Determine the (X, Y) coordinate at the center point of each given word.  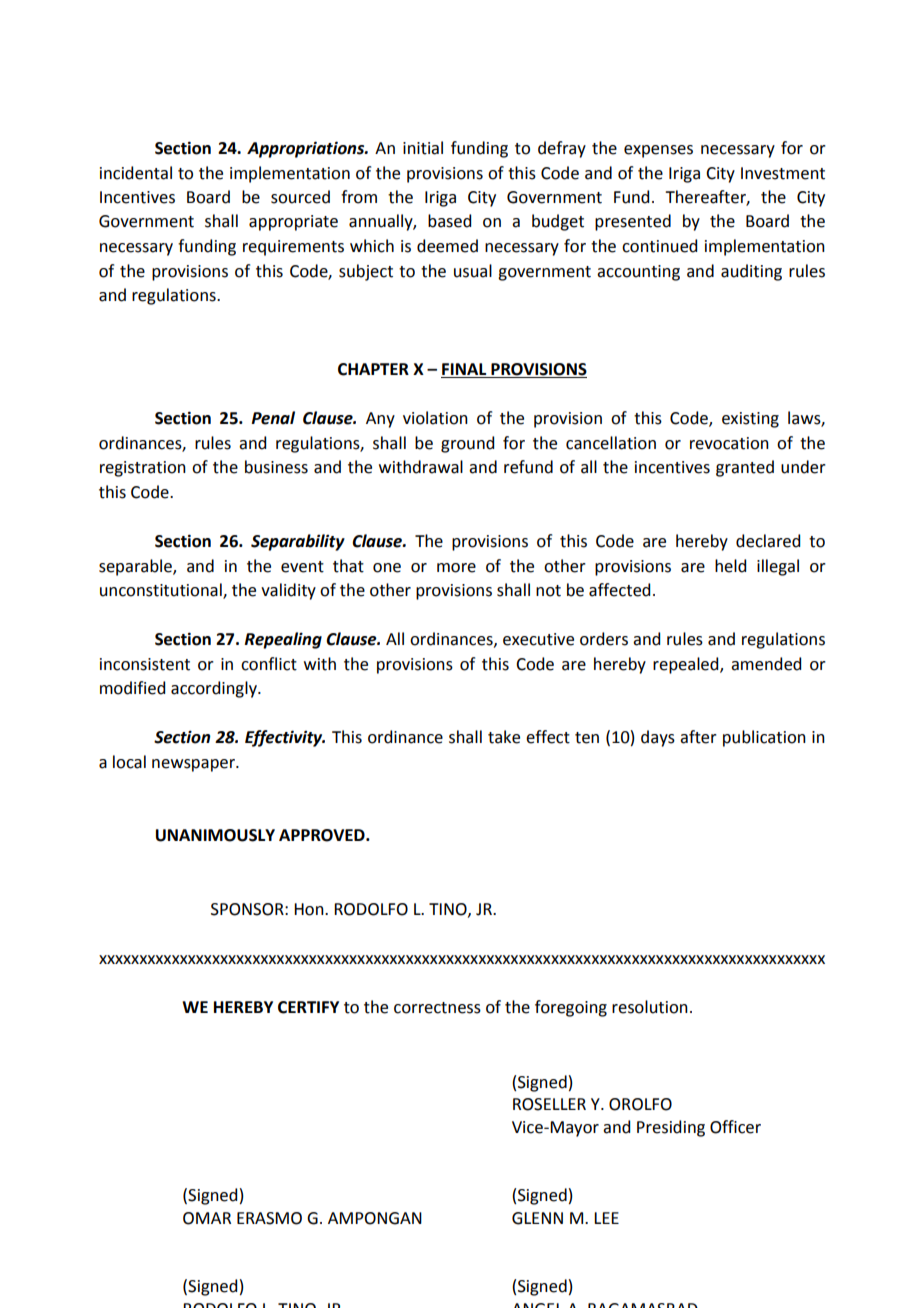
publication (764, 738)
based (449, 221)
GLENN (537, 1218)
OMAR (207, 1218)
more (456, 568)
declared (768, 541)
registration (143, 469)
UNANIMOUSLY (215, 835)
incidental (136, 173)
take (504, 737)
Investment (783, 173)
